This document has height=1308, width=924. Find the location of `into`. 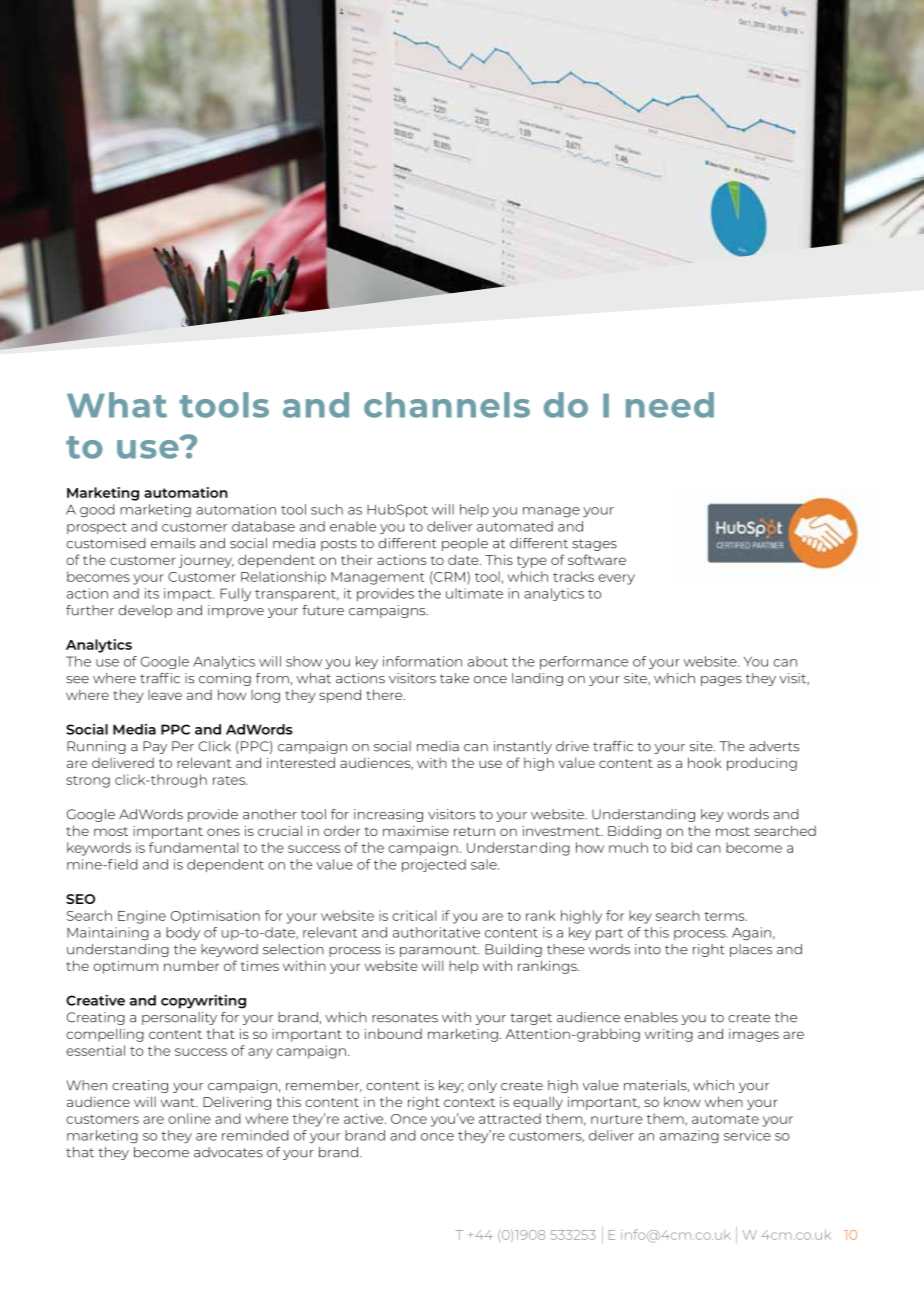

into is located at coordinates (648, 949).
